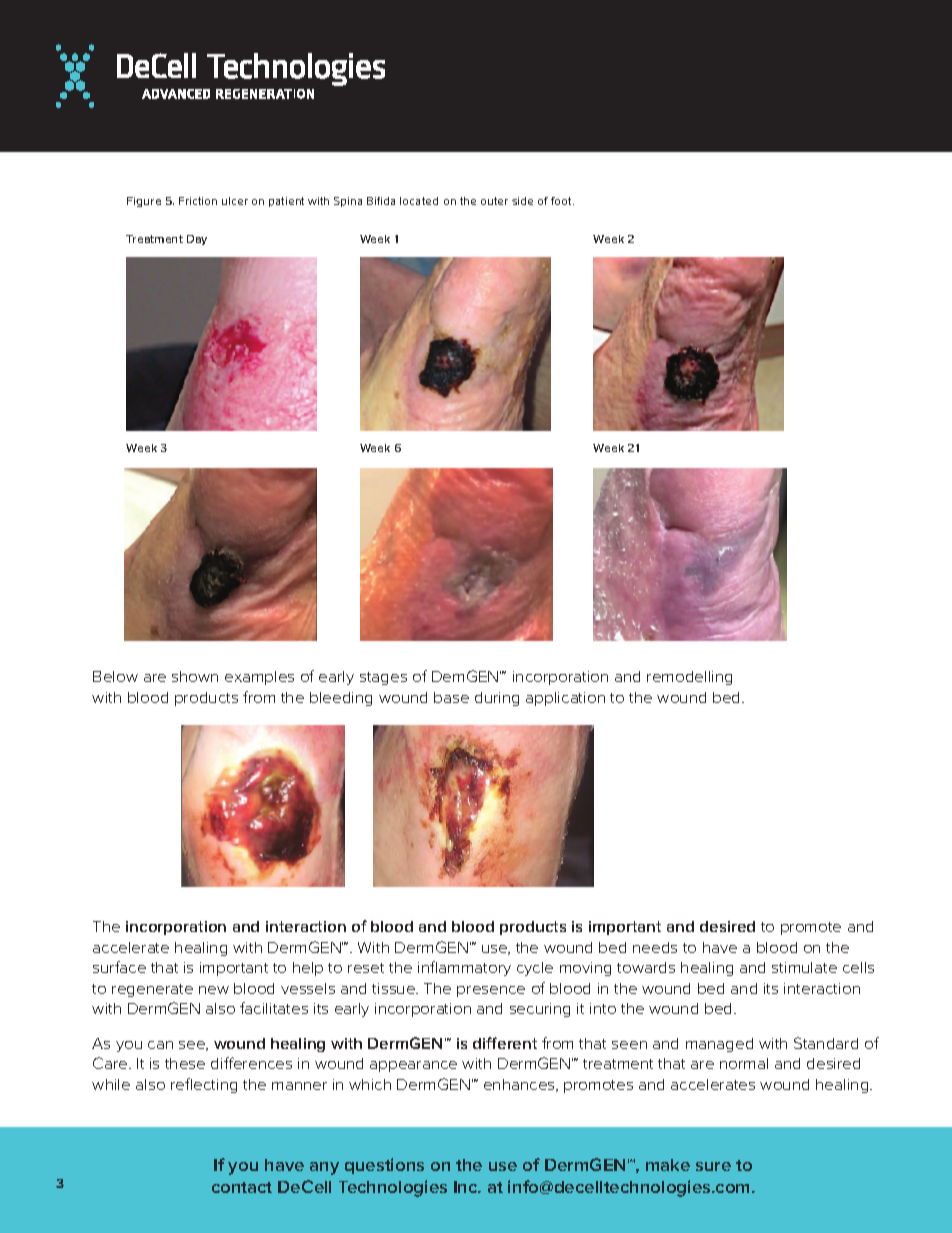  I want to click on contact, so click(242, 1187).
